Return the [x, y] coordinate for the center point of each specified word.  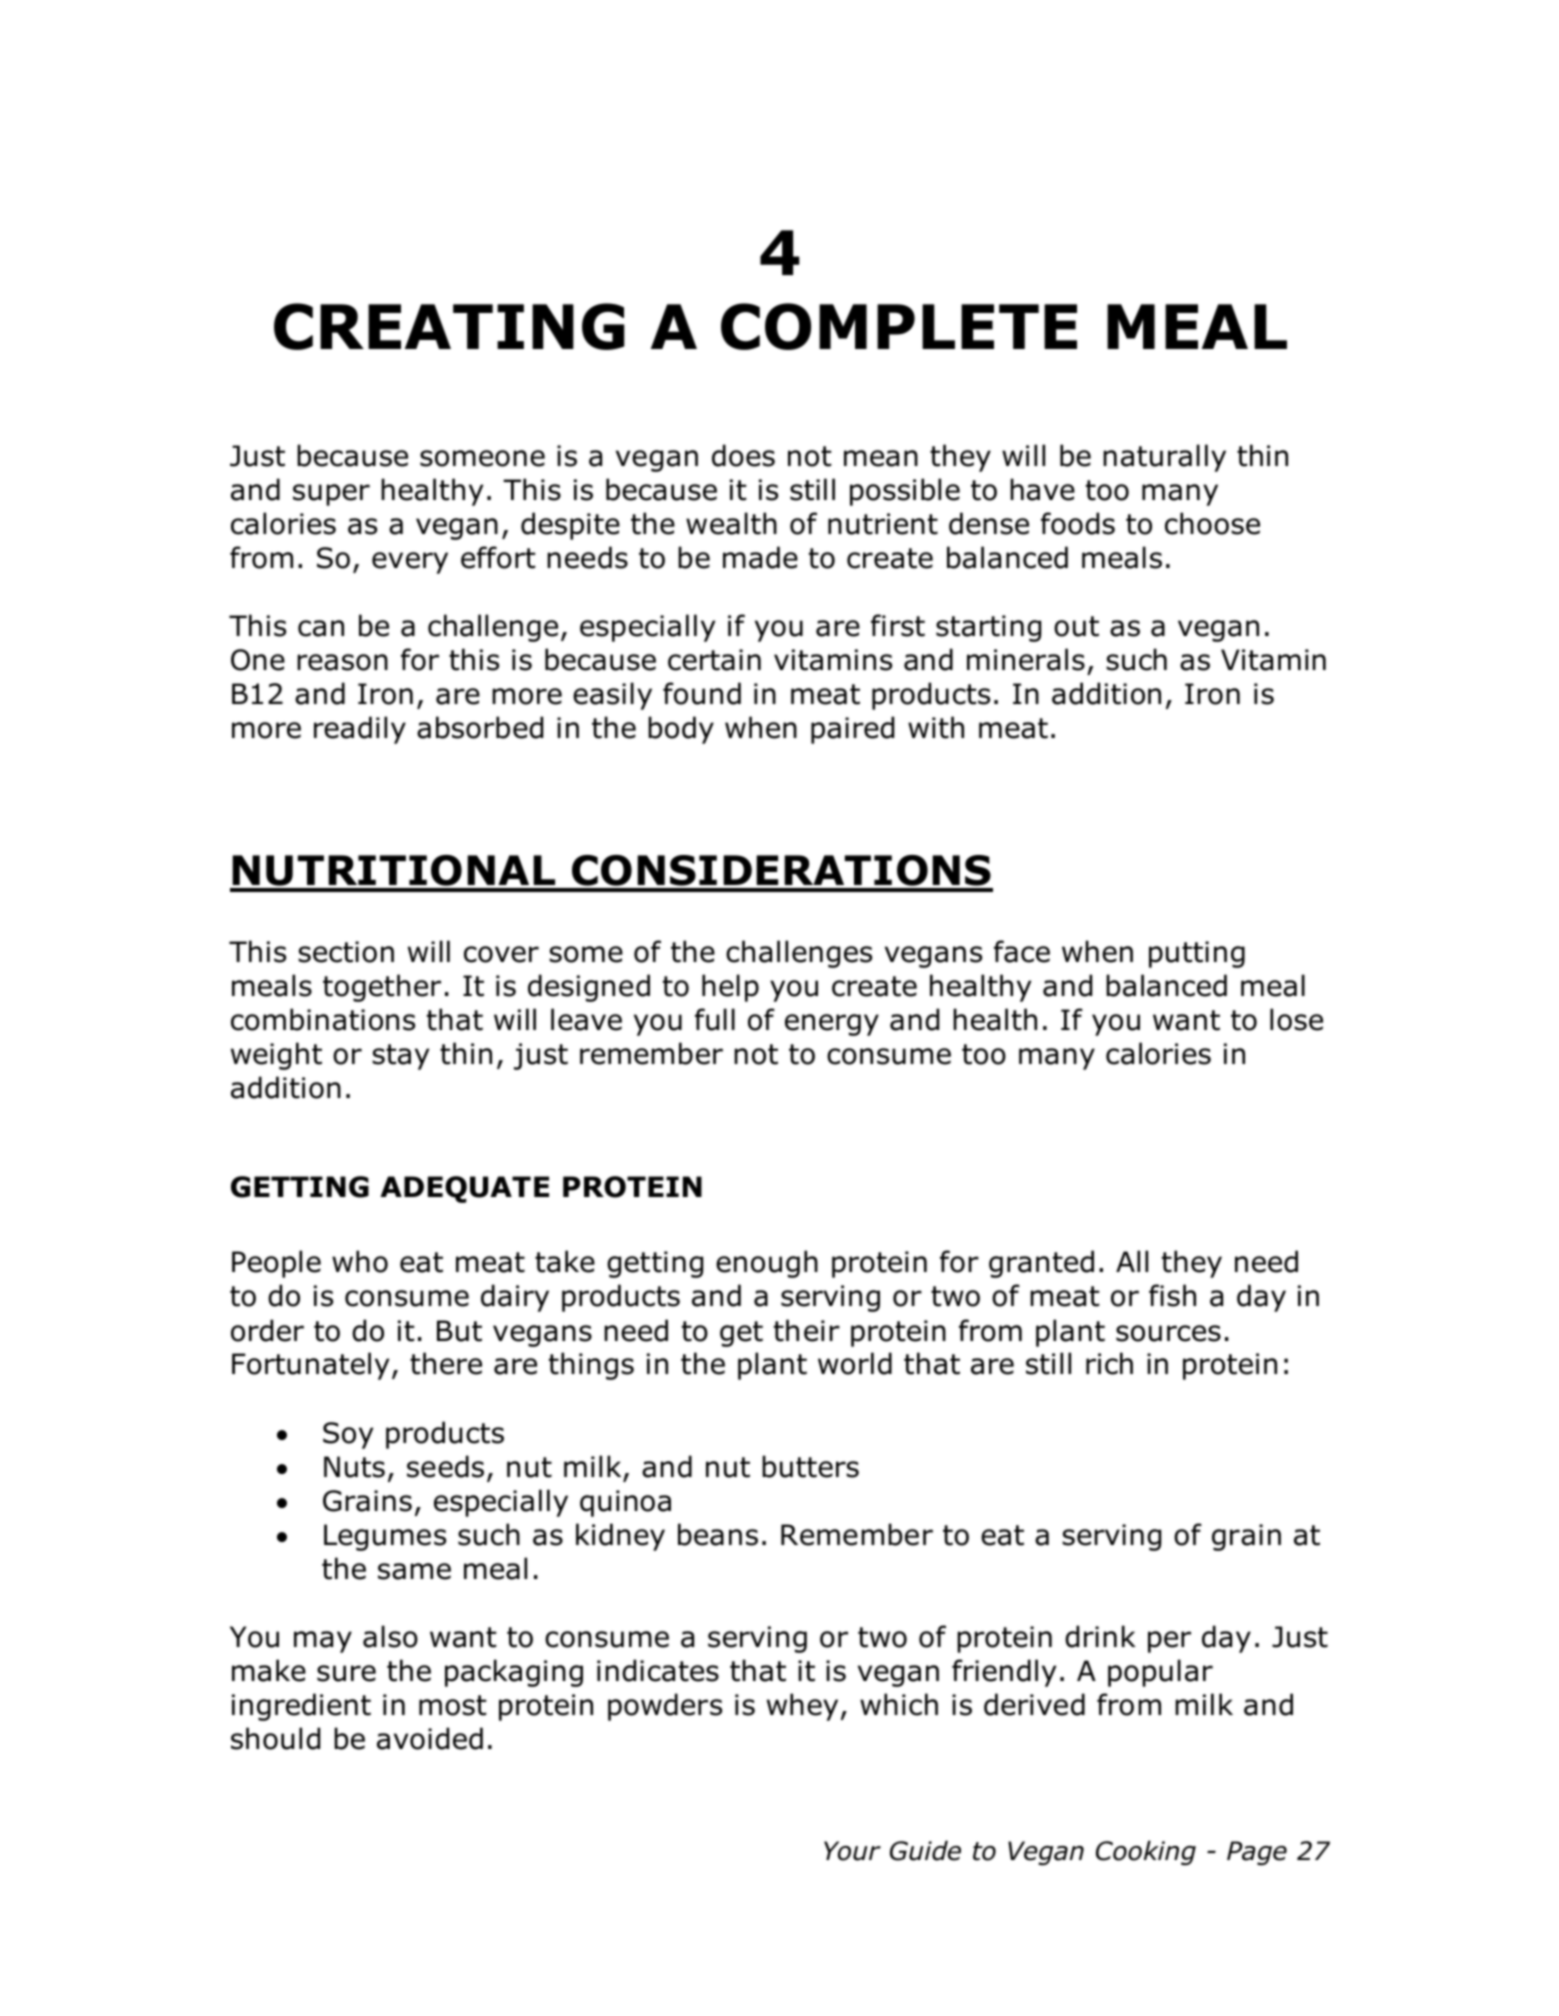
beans [718, 1534]
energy [832, 1025]
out [1076, 626]
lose [1296, 1019]
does [743, 455]
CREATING [449, 326]
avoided [430, 1738]
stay [400, 1057]
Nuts [354, 1467]
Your [852, 1851]
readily [360, 730]
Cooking [1146, 1853]
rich [1109, 1363]
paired [852, 730]
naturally [1164, 458]
